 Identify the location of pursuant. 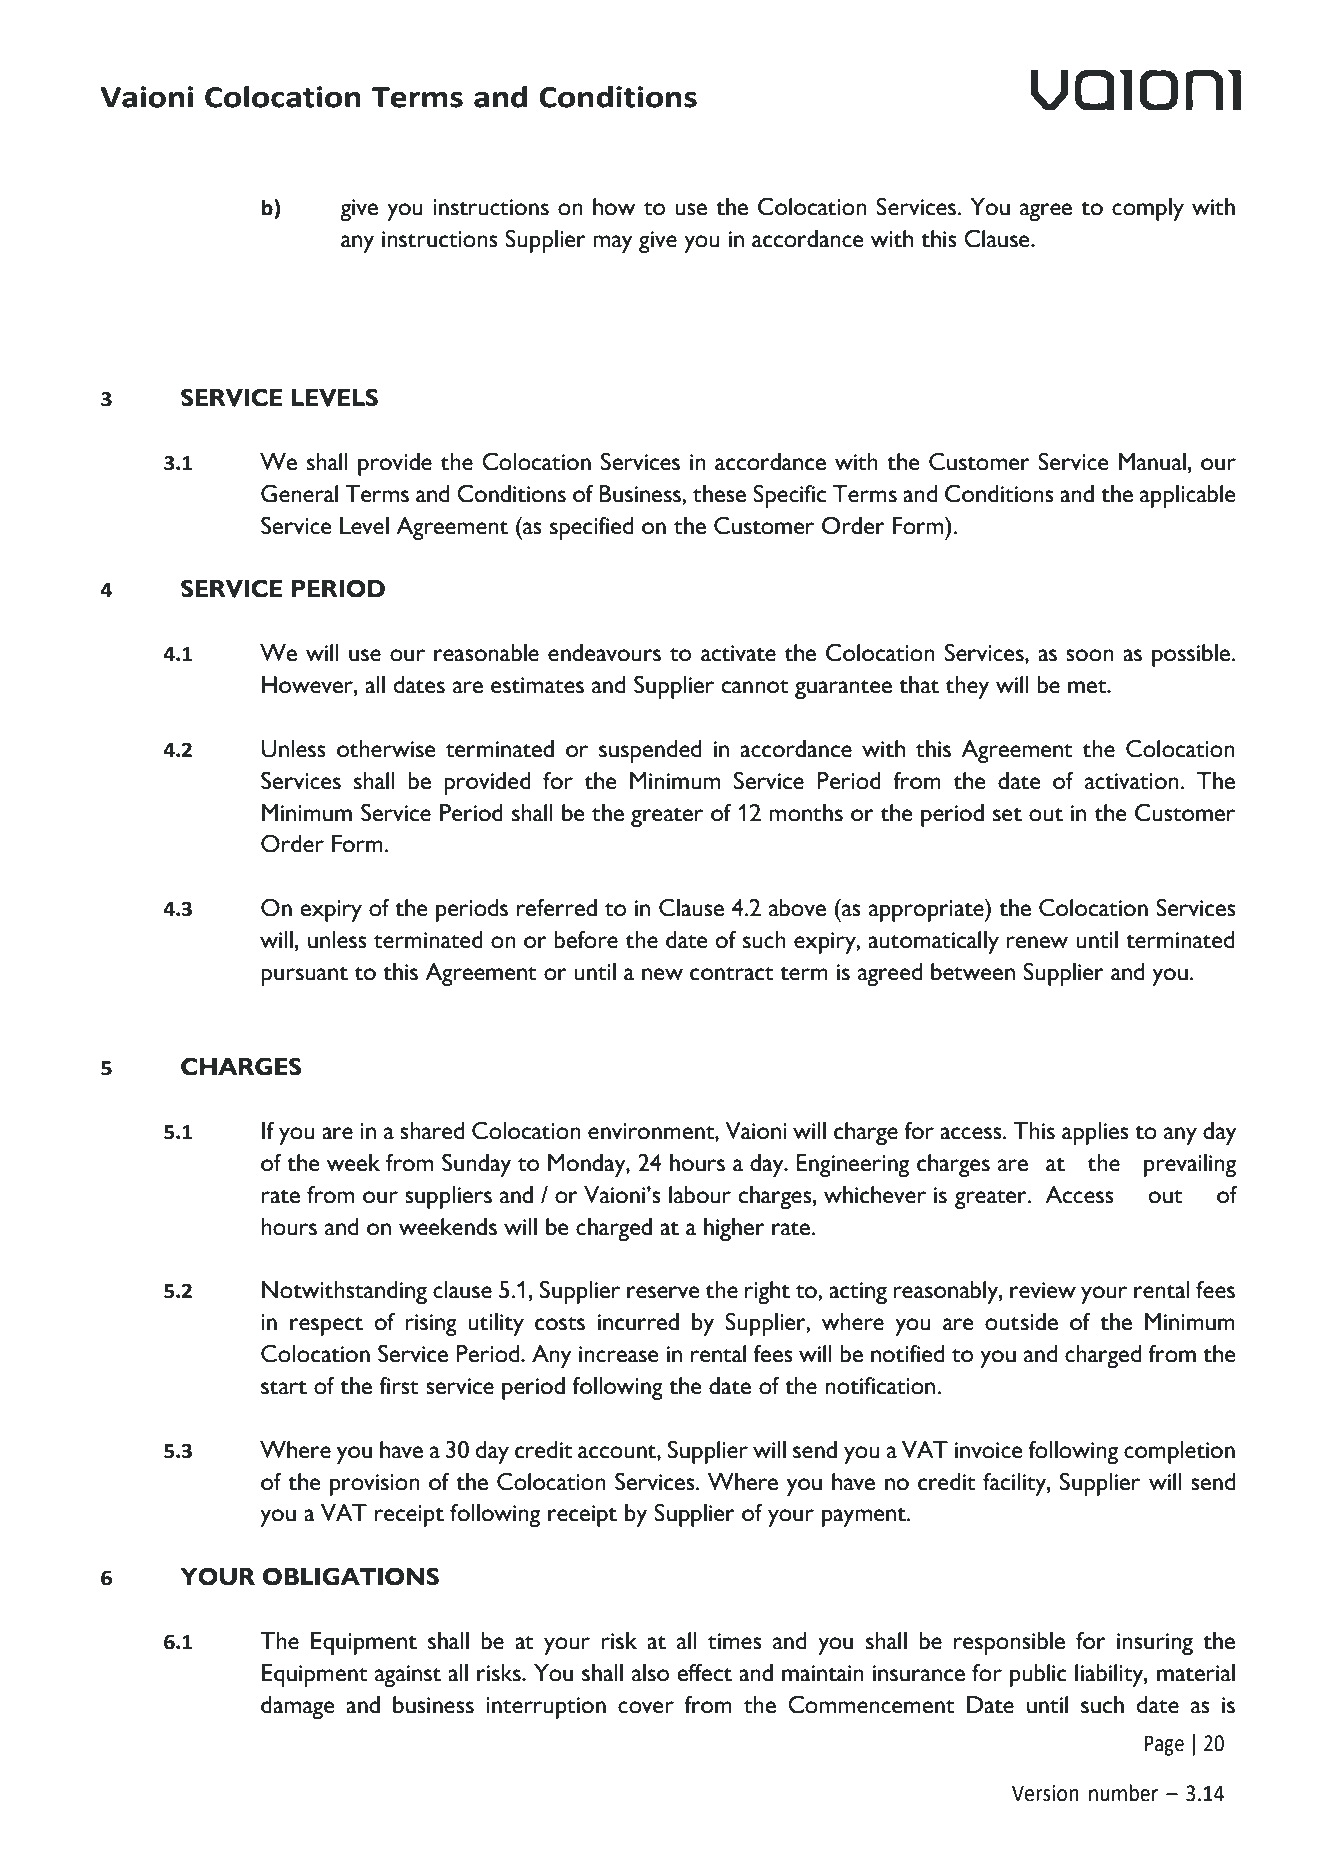
(304, 976).
